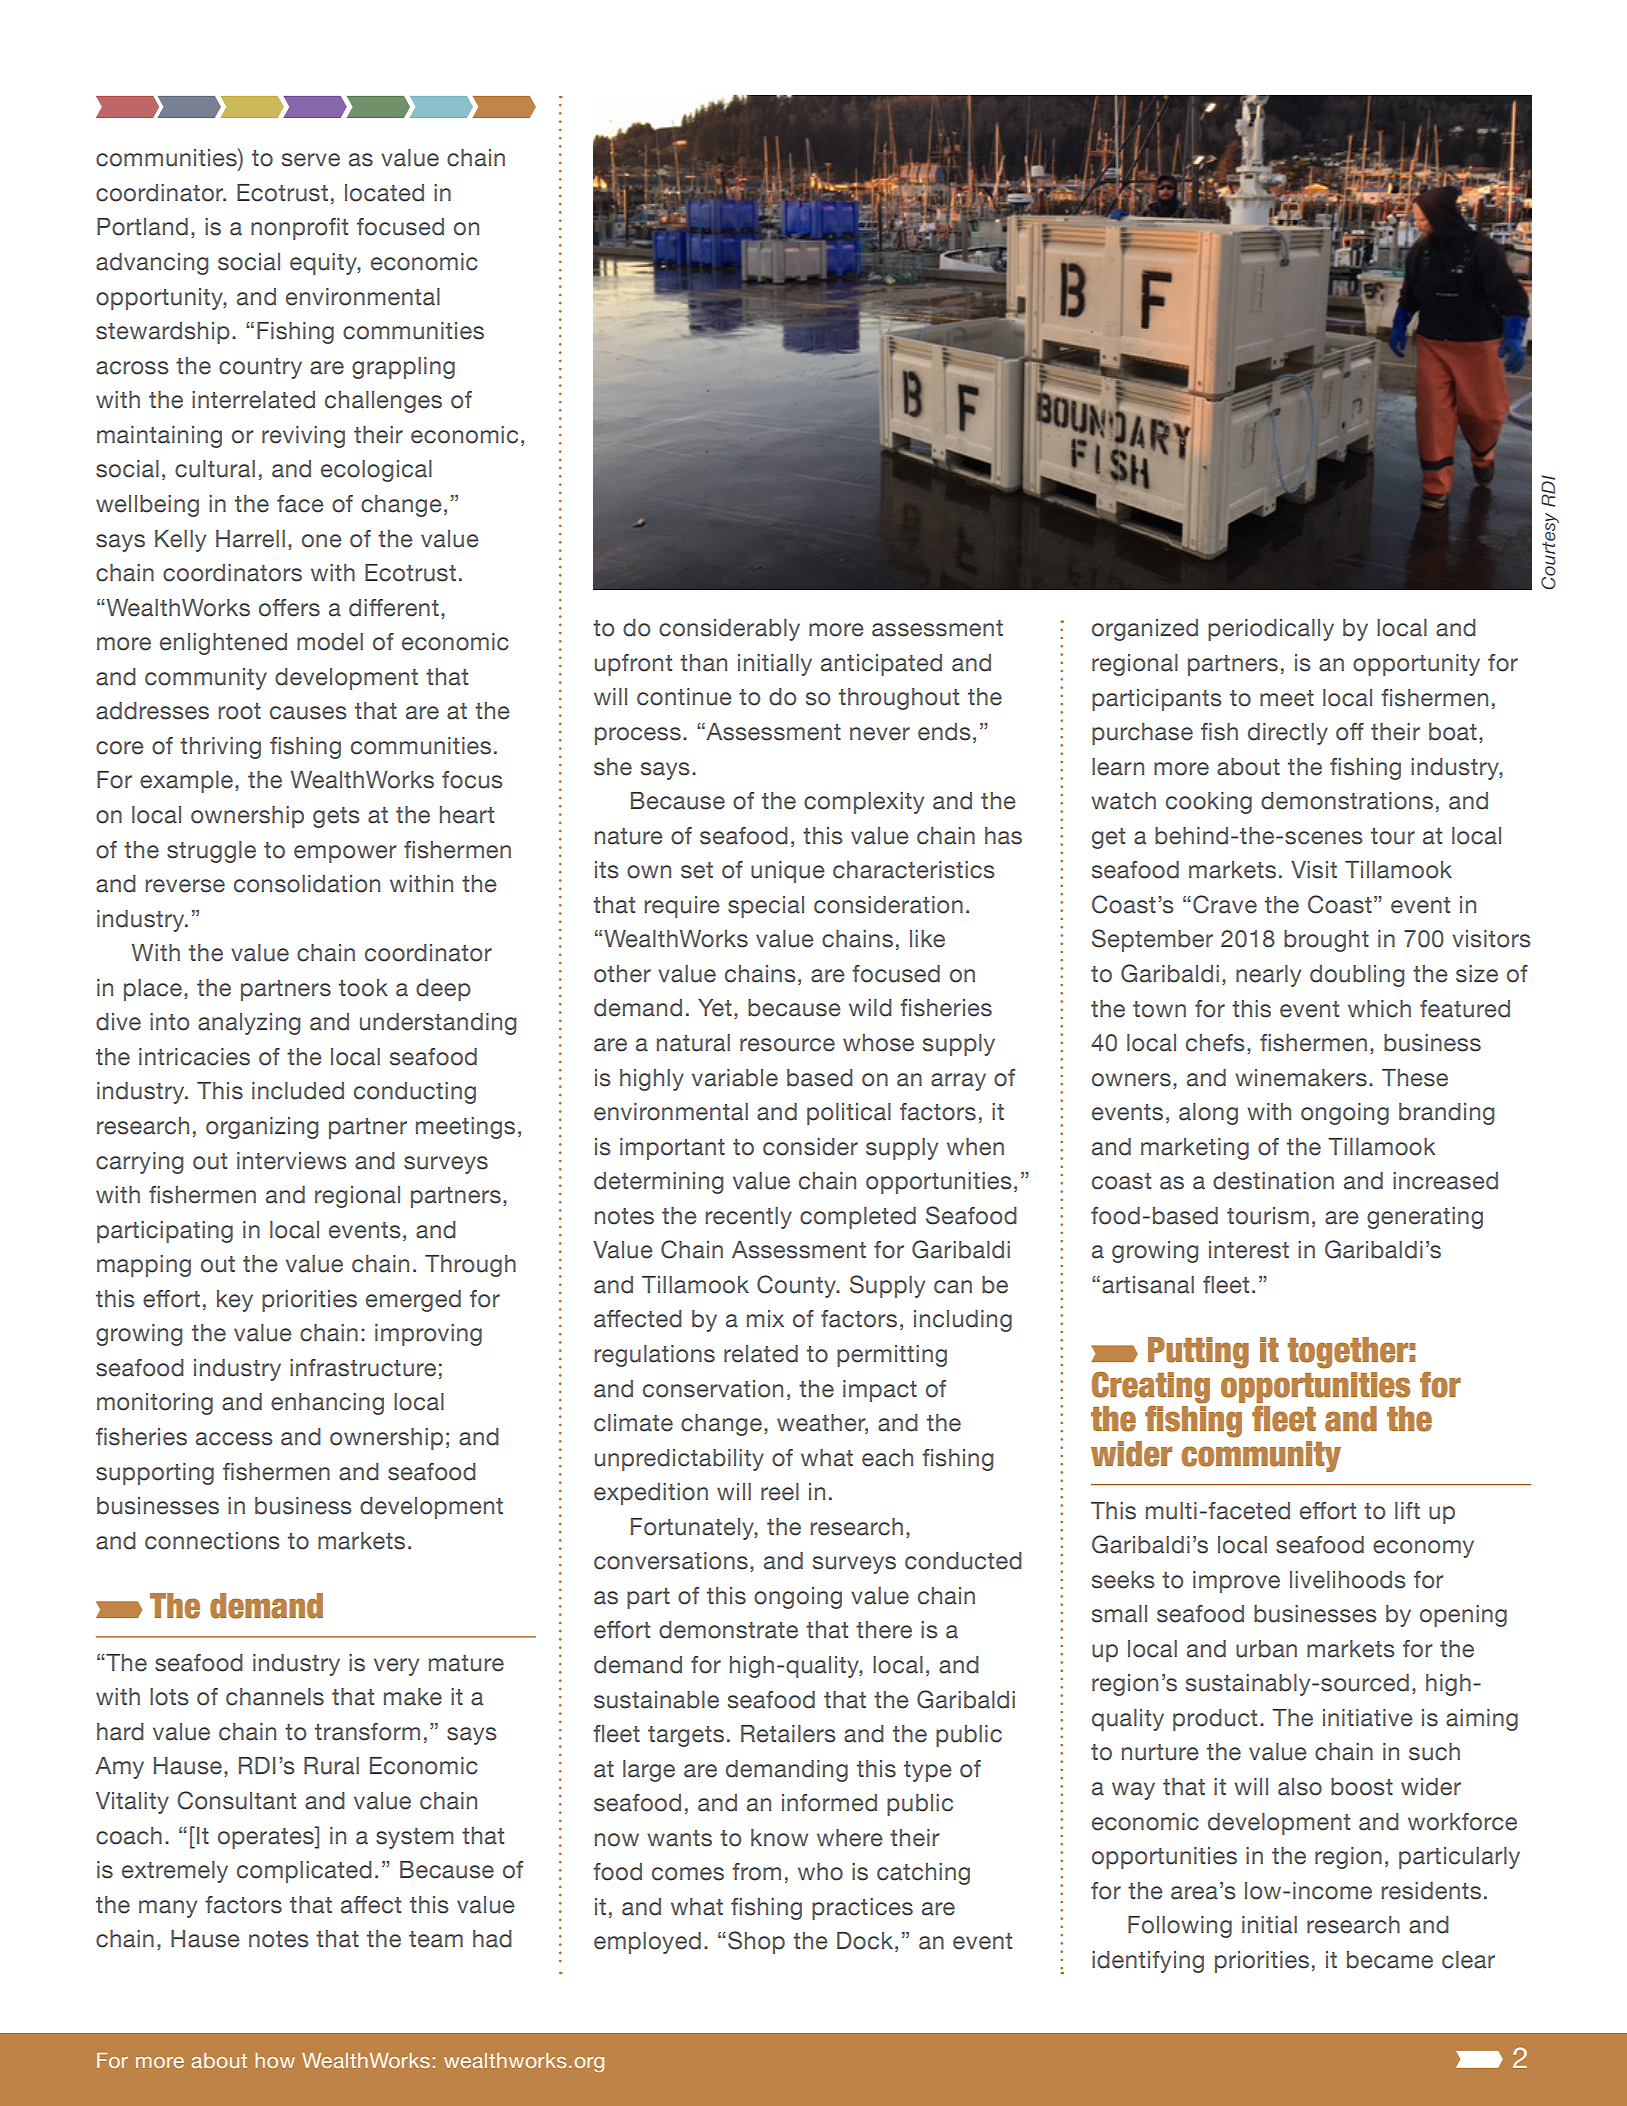 The width and height of the screenshot is (1627, 2106). What do you see at coordinates (1288, 734) in the screenshot?
I see `directly` at bounding box center [1288, 734].
